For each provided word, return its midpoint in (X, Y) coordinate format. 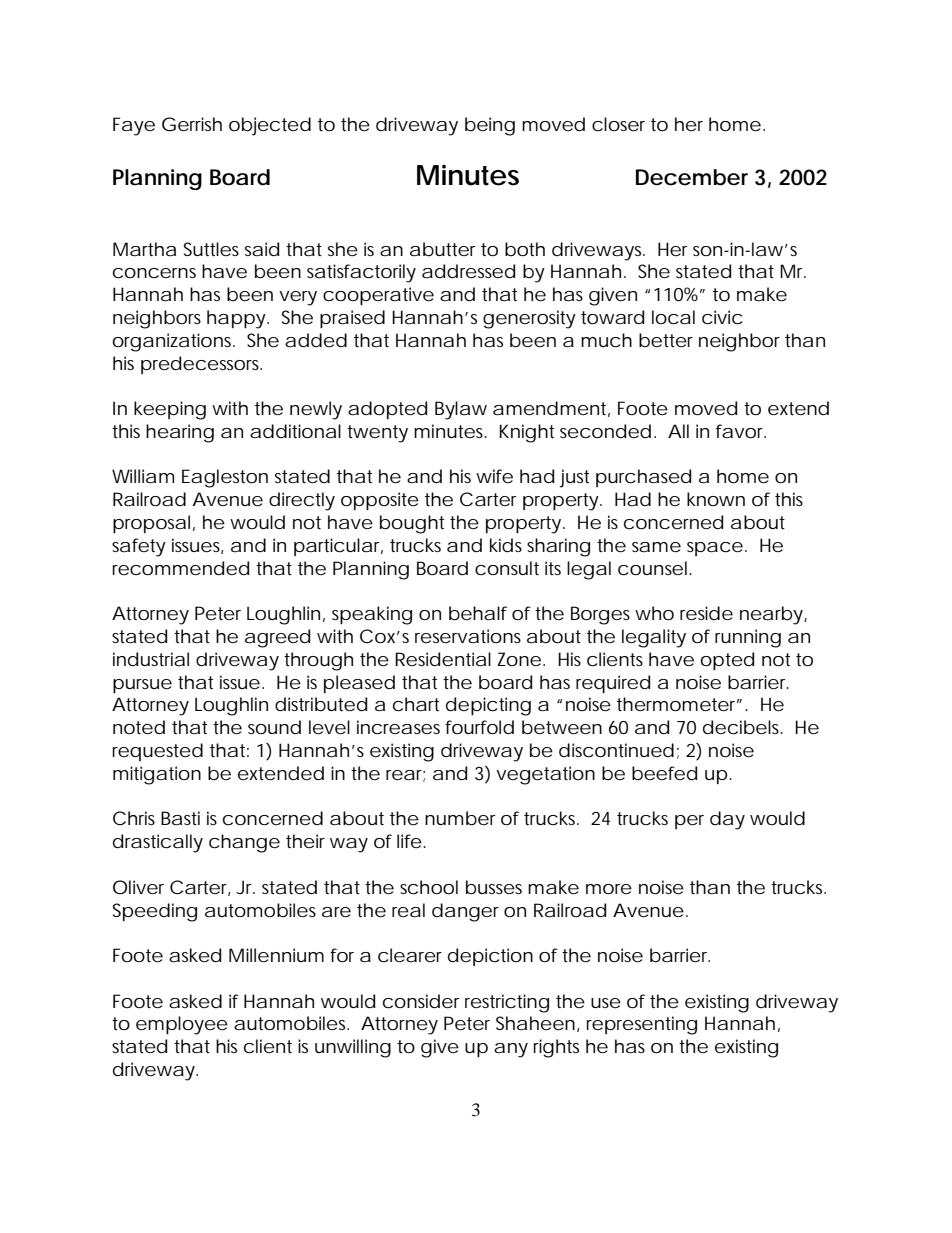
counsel (652, 568)
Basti (180, 818)
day (727, 820)
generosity (529, 319)
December (692, 177)
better (666, 340)
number (460, 818)
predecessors (201, 365)
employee (182, 1025)
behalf (478, 613)
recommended (181, 568)
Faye (134, 126)
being (490, 126)
